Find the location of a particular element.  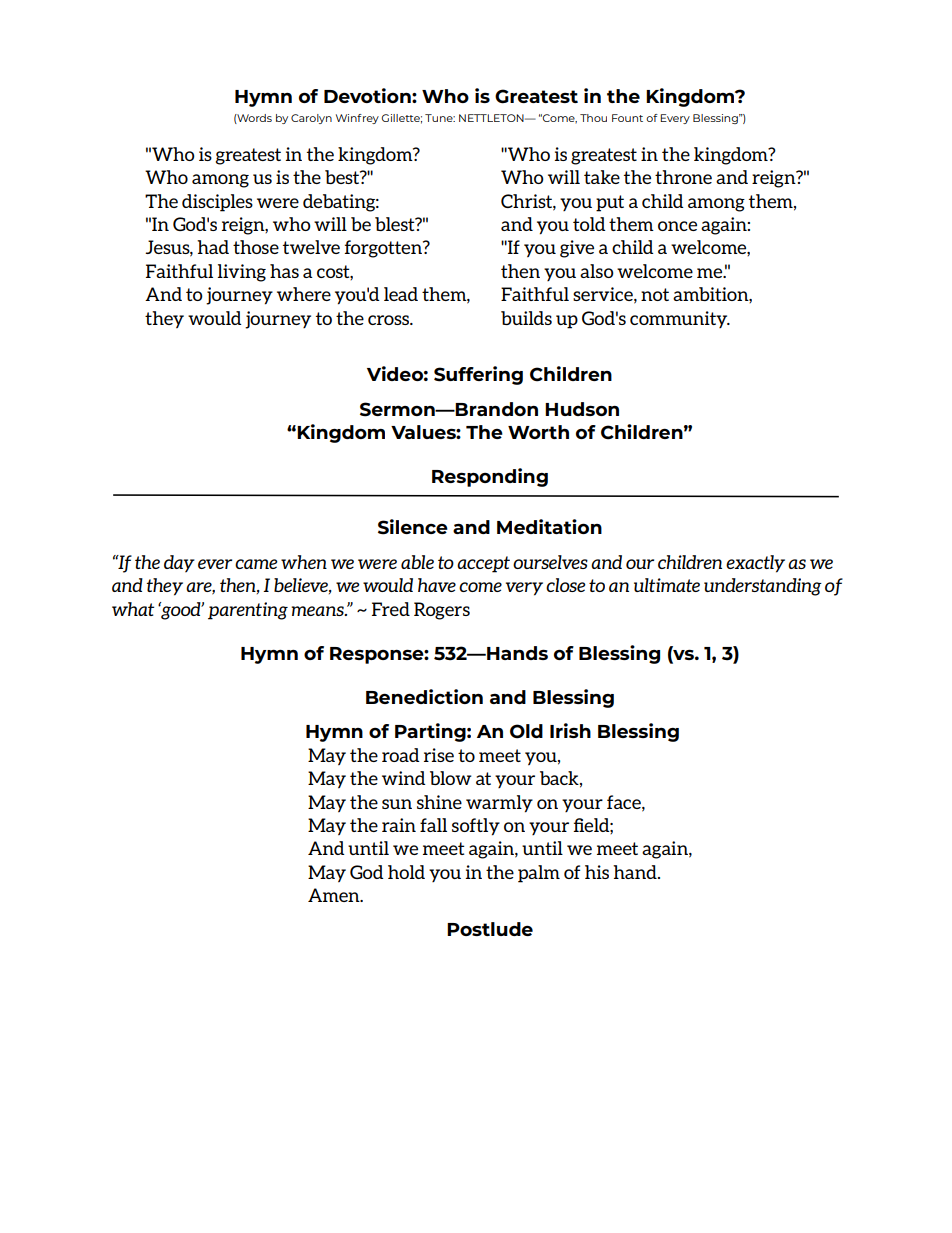

rise is located at coordinates (439, 755).
